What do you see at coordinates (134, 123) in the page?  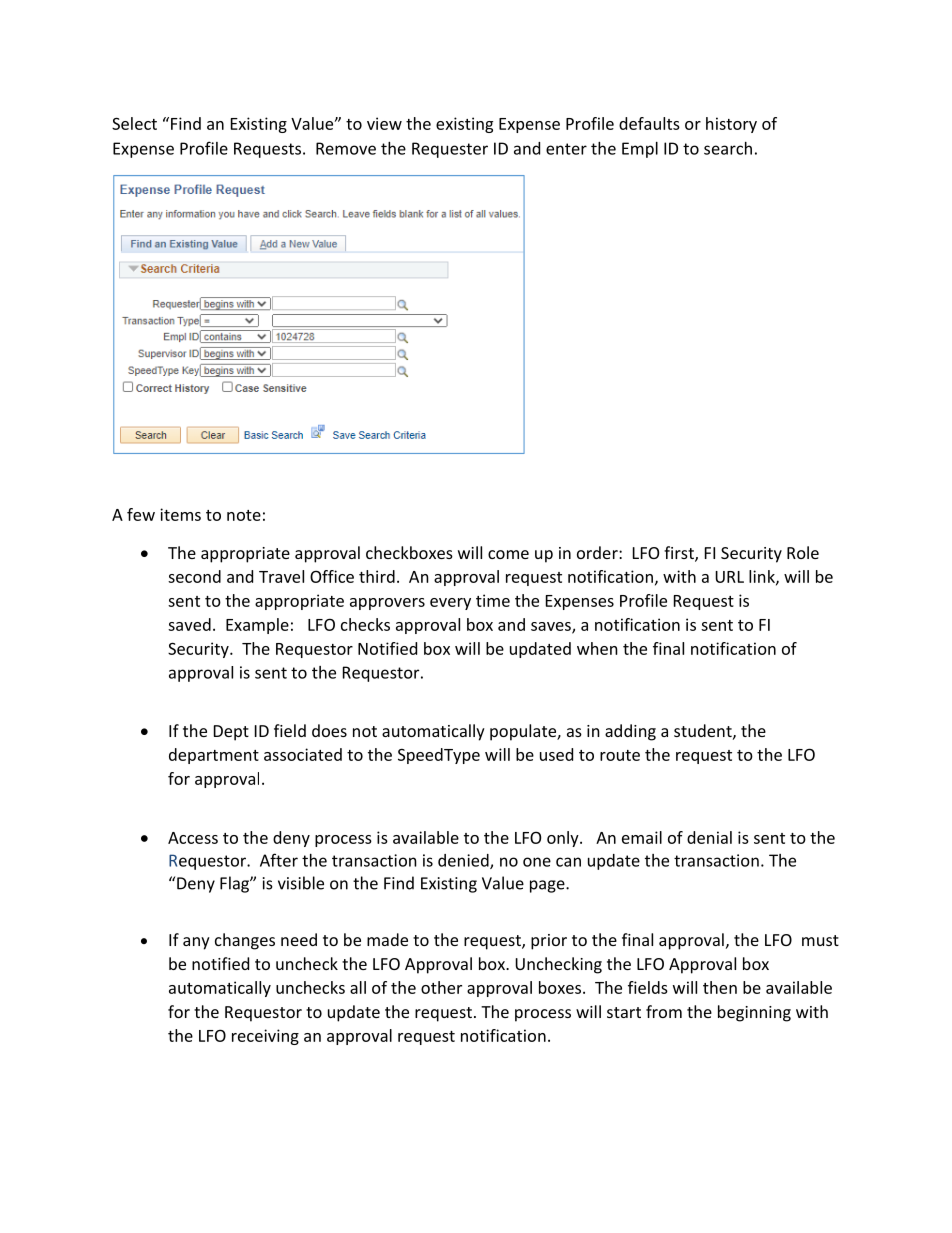 I see `Select` at bounding box center [134, 123].
